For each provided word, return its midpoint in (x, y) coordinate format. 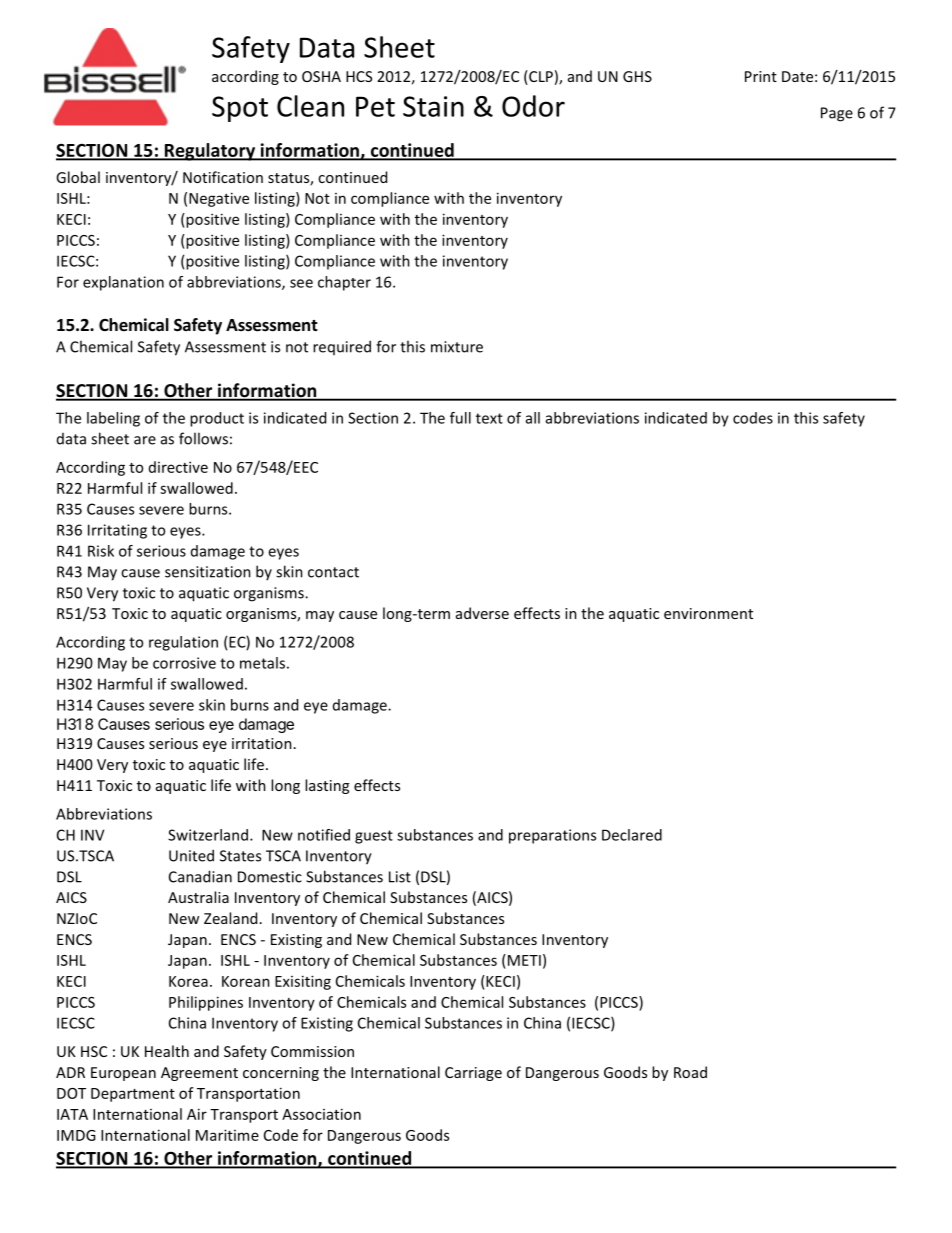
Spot (240, 109)
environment (708, 613)
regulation (183, 643)
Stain (433, 106)
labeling (113, 419)
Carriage (473, 1074)
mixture (457, 347)
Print (761, 76)
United (191, 855)
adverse (482, 613)
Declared (632, 835)
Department (133, 1095)
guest (374, 837)
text (489, 418)
